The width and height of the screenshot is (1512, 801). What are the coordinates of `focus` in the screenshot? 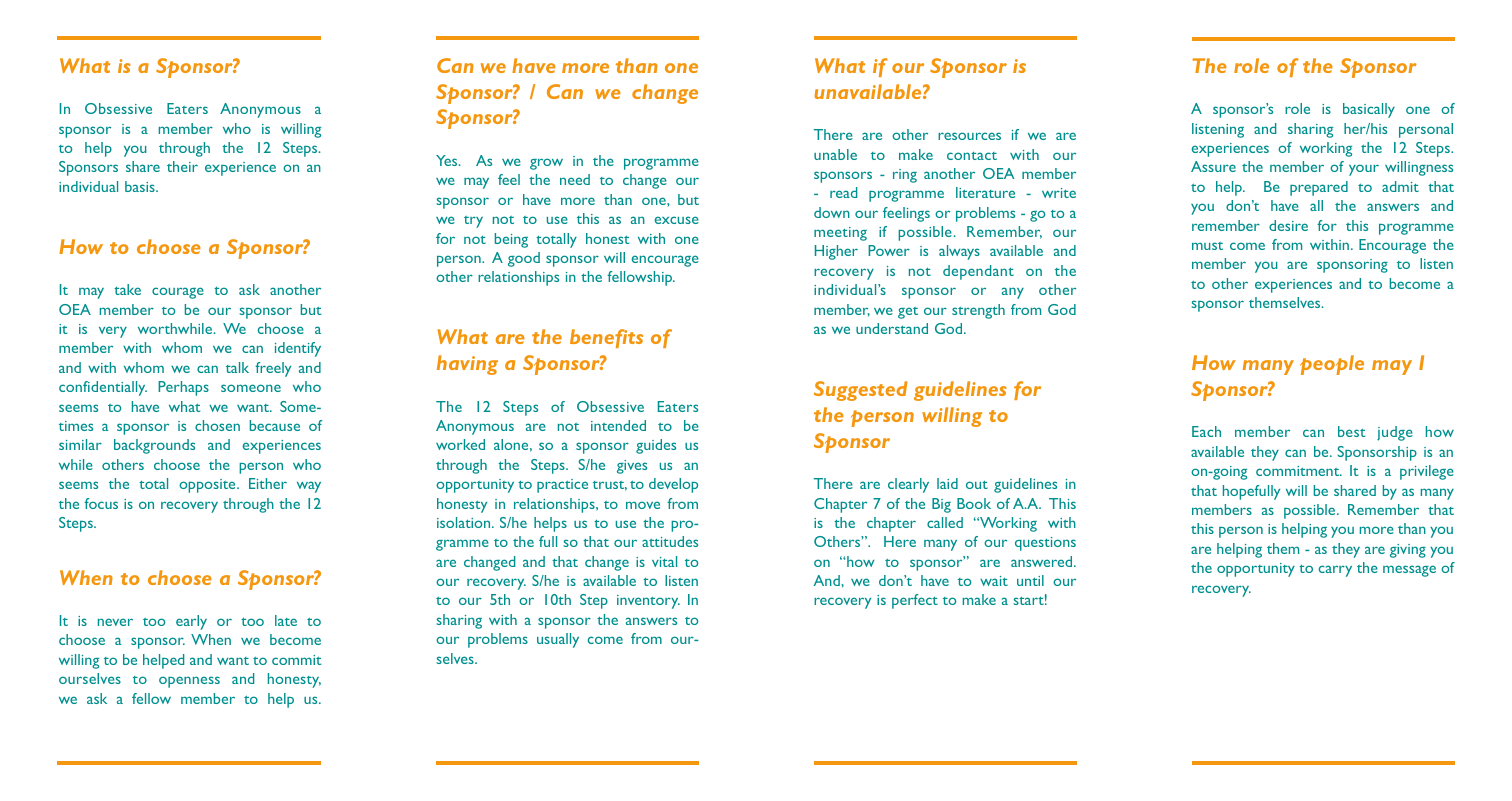 It's located at (101, 503).
